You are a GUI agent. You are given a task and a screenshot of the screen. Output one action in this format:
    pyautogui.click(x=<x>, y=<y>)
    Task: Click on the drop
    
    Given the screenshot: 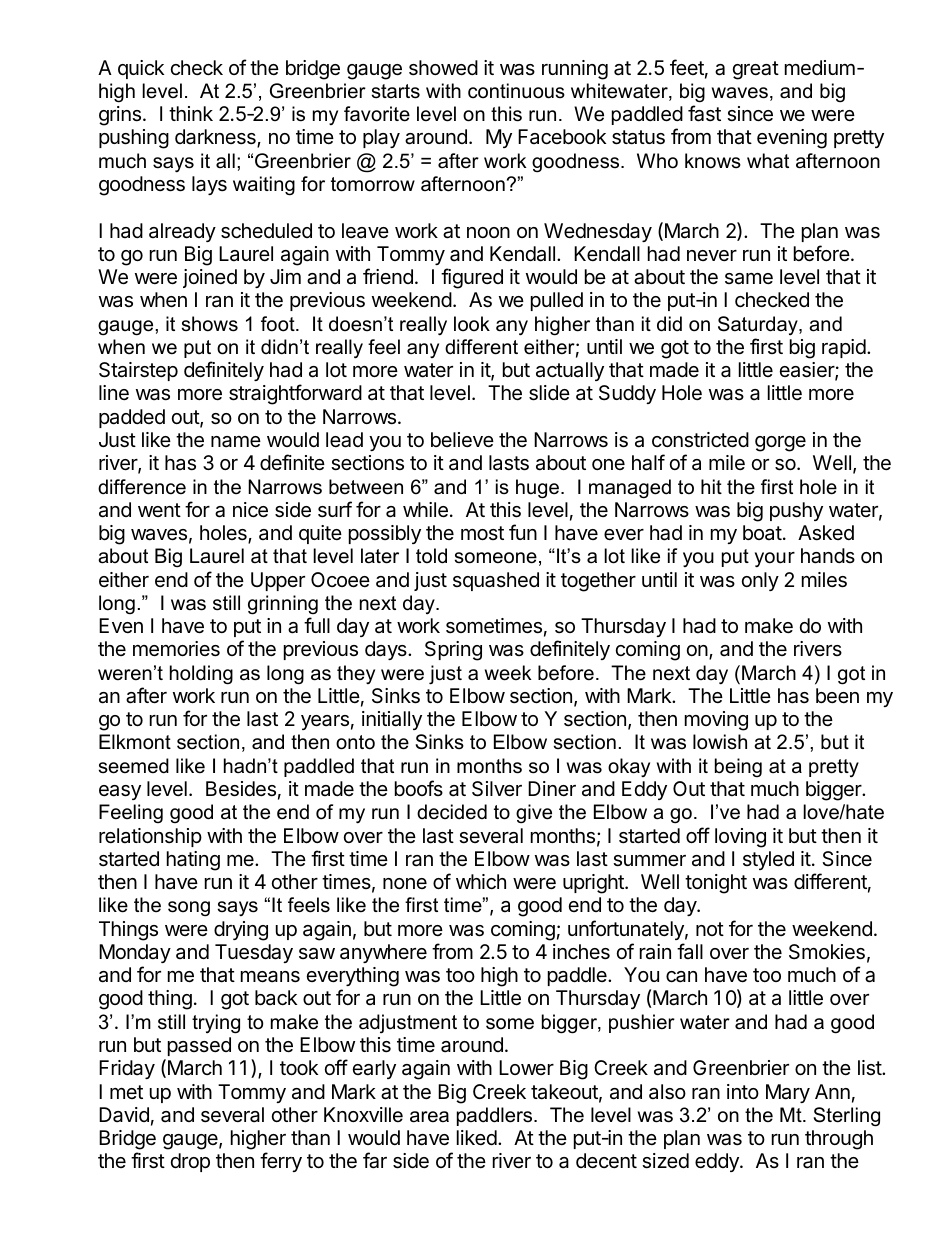 What is the action you would take?
    pyautogui.click(x=190, y=1162)
